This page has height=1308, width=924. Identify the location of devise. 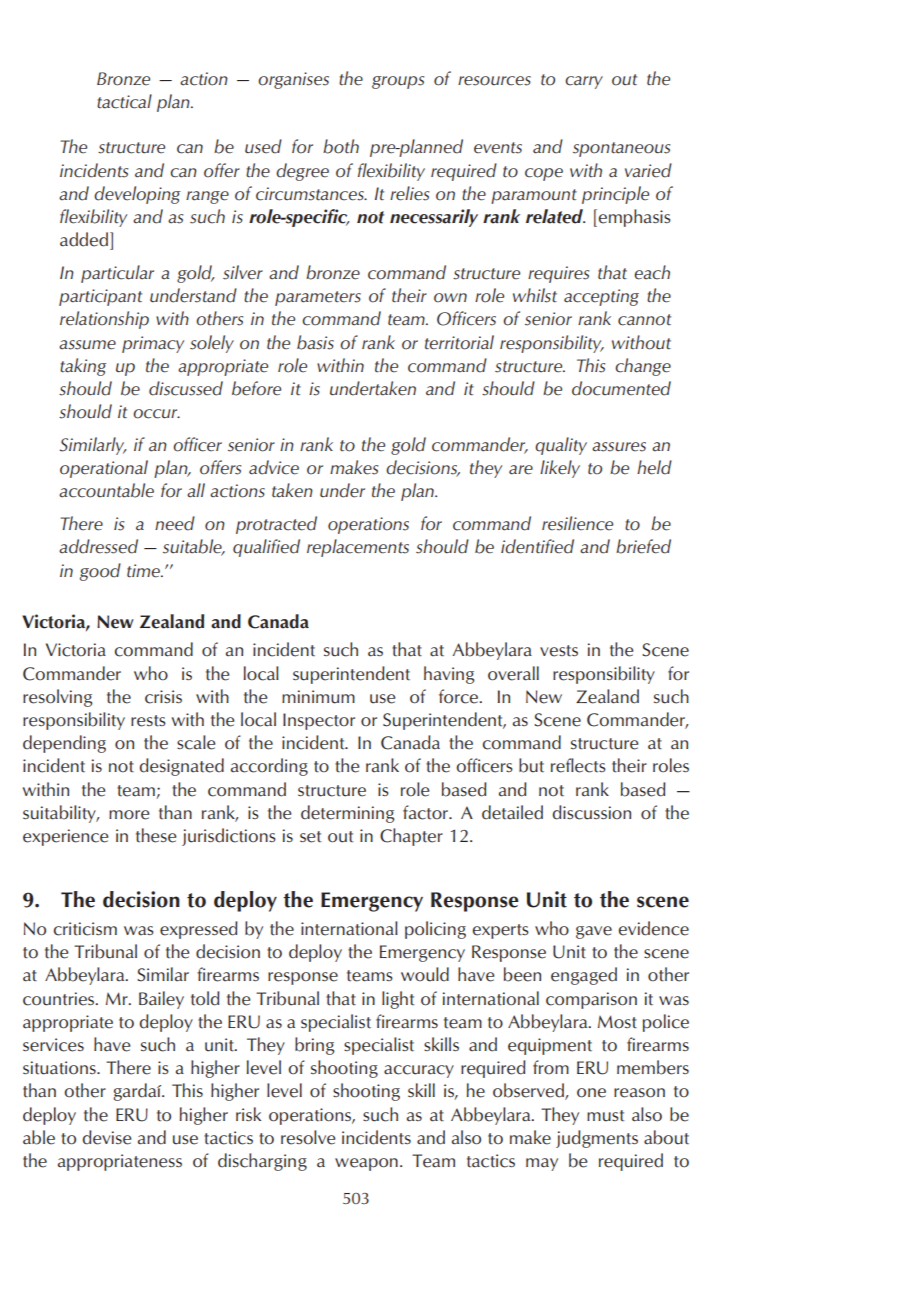
(107, 1137).
